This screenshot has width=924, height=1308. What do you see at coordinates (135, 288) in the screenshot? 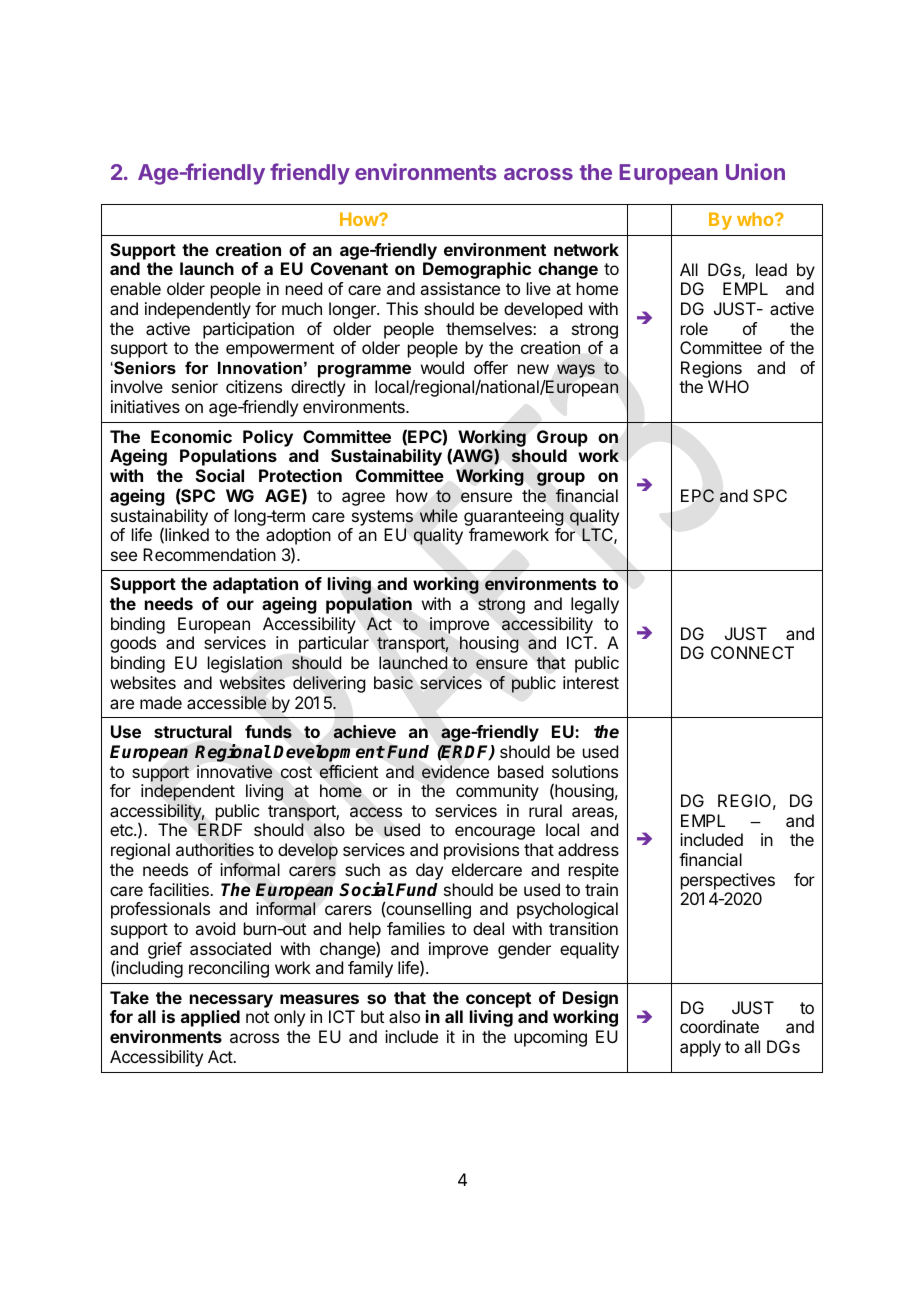
I see `enable` at bounding box center [135, 288].
